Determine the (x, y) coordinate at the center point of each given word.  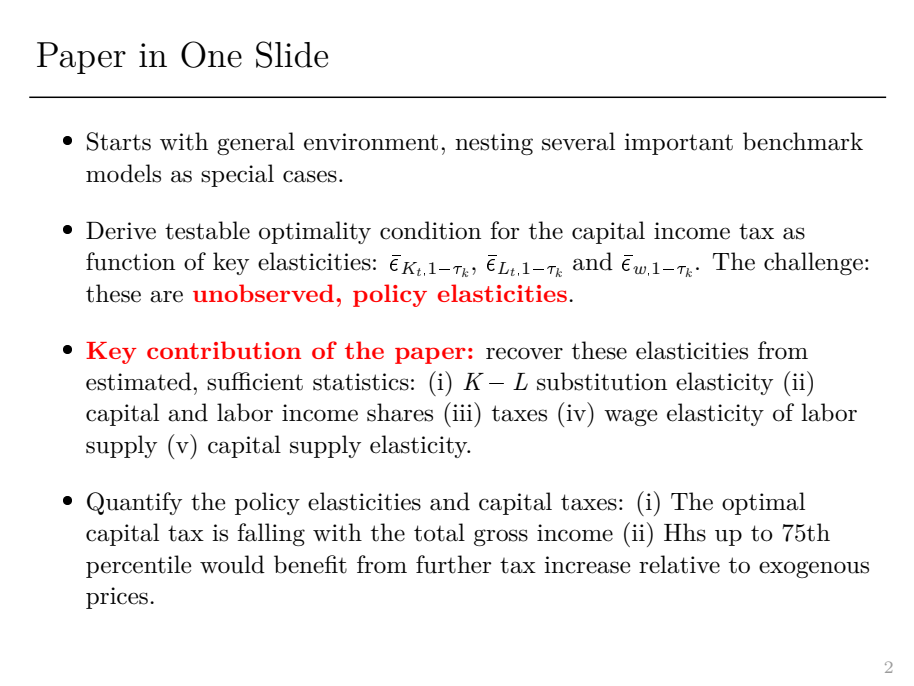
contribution (224, 350)
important (678, 144)
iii (463, 411)
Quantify (134, 503)
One (211, 54)
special (237, 175)
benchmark (803, 141)
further (454, 564)
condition (430, 230)
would (232, 564)
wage (630, 417)
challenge (813, 263)
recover (524, 353)
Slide (292, 54)
